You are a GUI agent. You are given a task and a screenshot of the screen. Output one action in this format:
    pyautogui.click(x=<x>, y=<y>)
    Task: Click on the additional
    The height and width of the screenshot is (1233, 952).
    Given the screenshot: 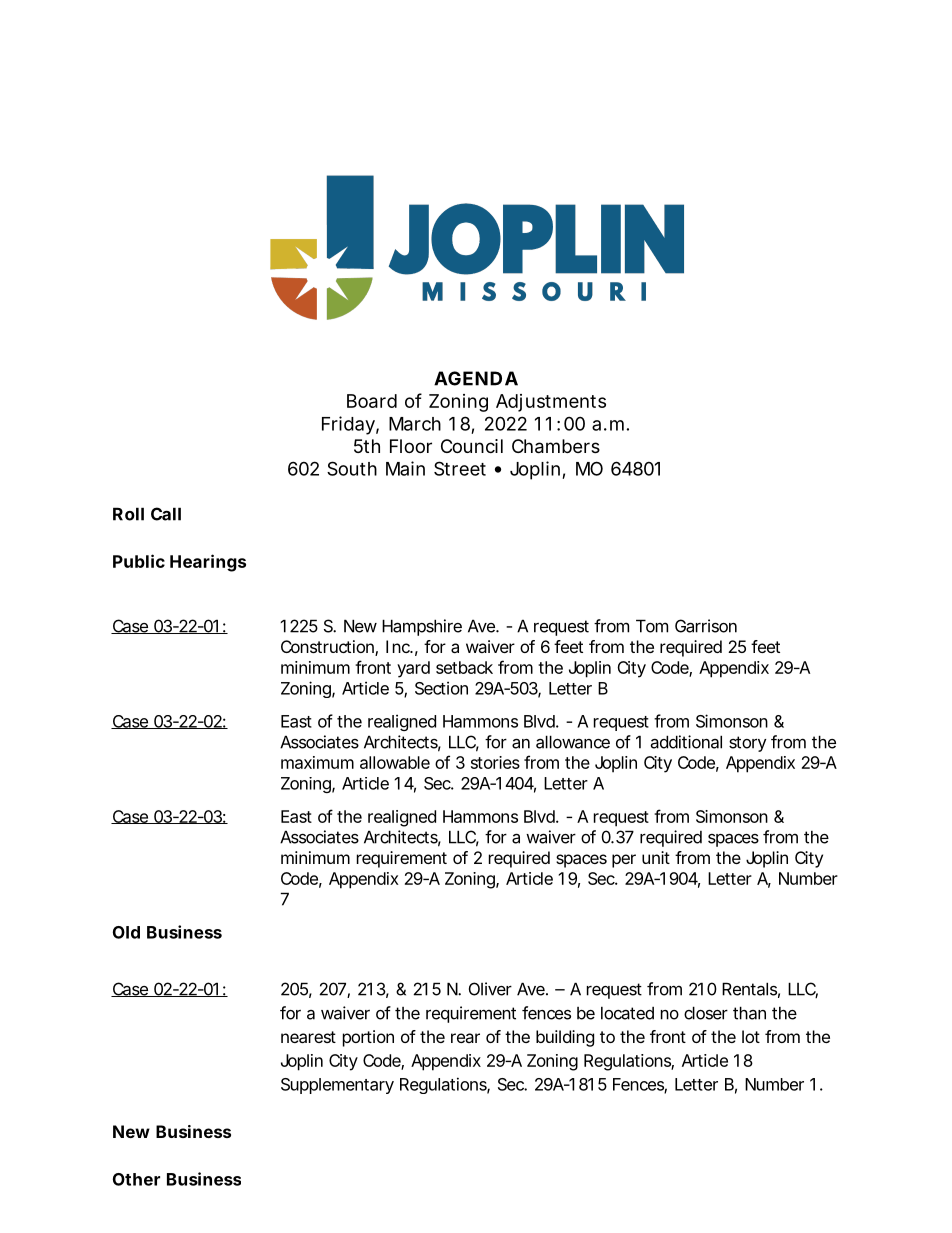 What is the action you would take?
    pyautogui.click(x=686, y=742)
